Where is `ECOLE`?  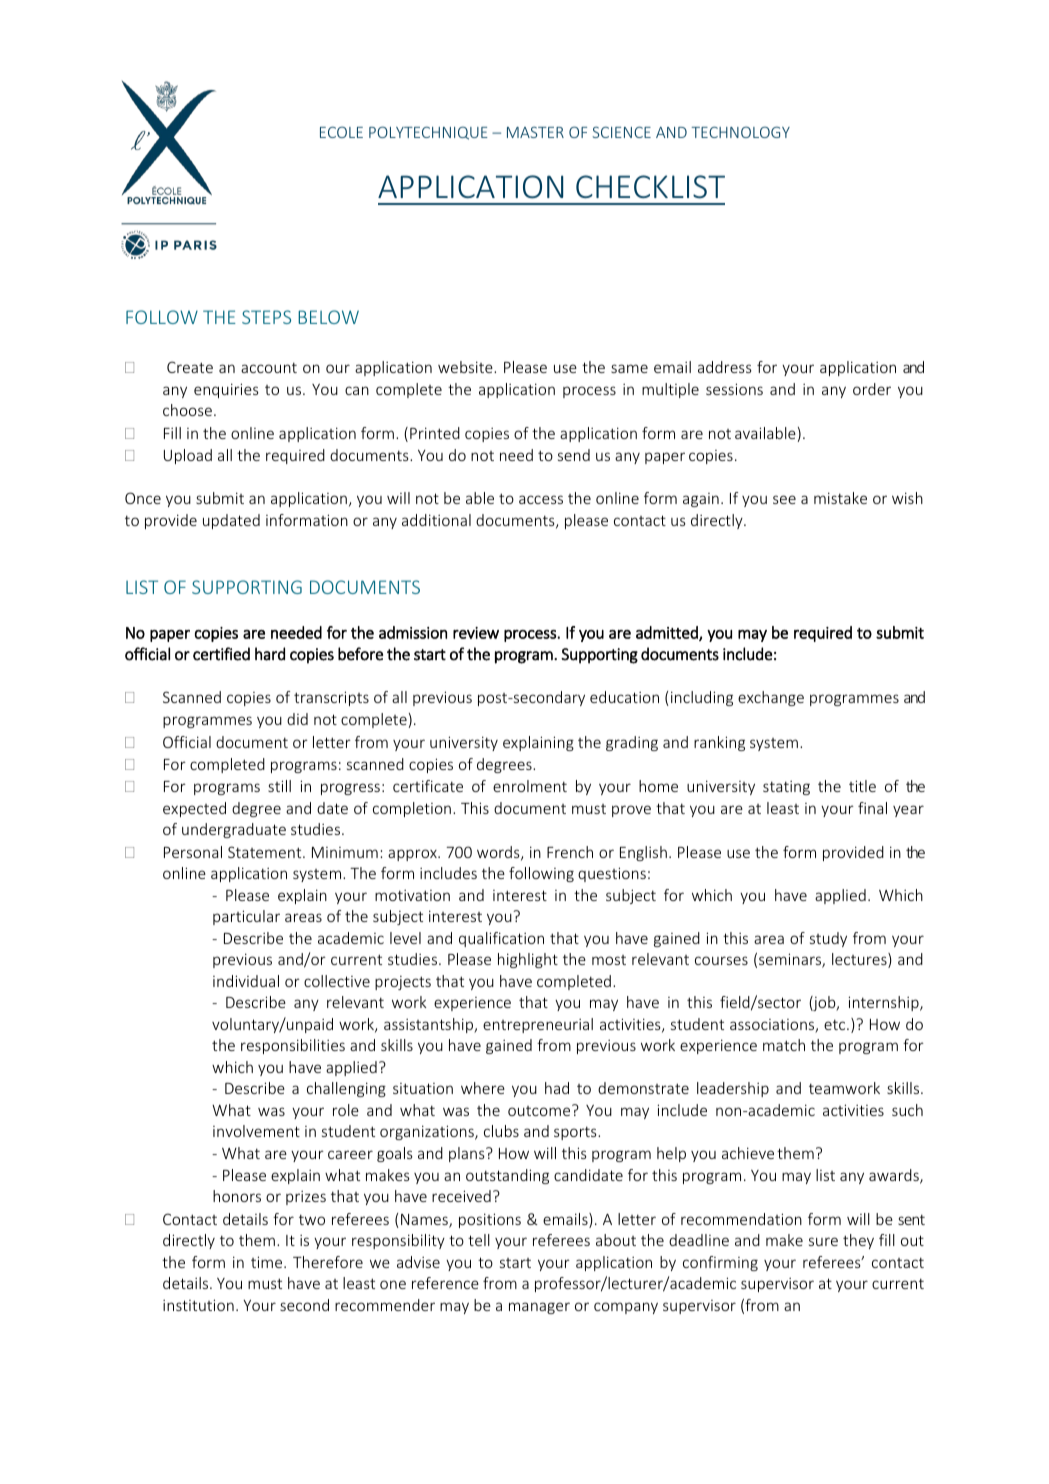 ECOLE is located at coordinates (341, 132).
